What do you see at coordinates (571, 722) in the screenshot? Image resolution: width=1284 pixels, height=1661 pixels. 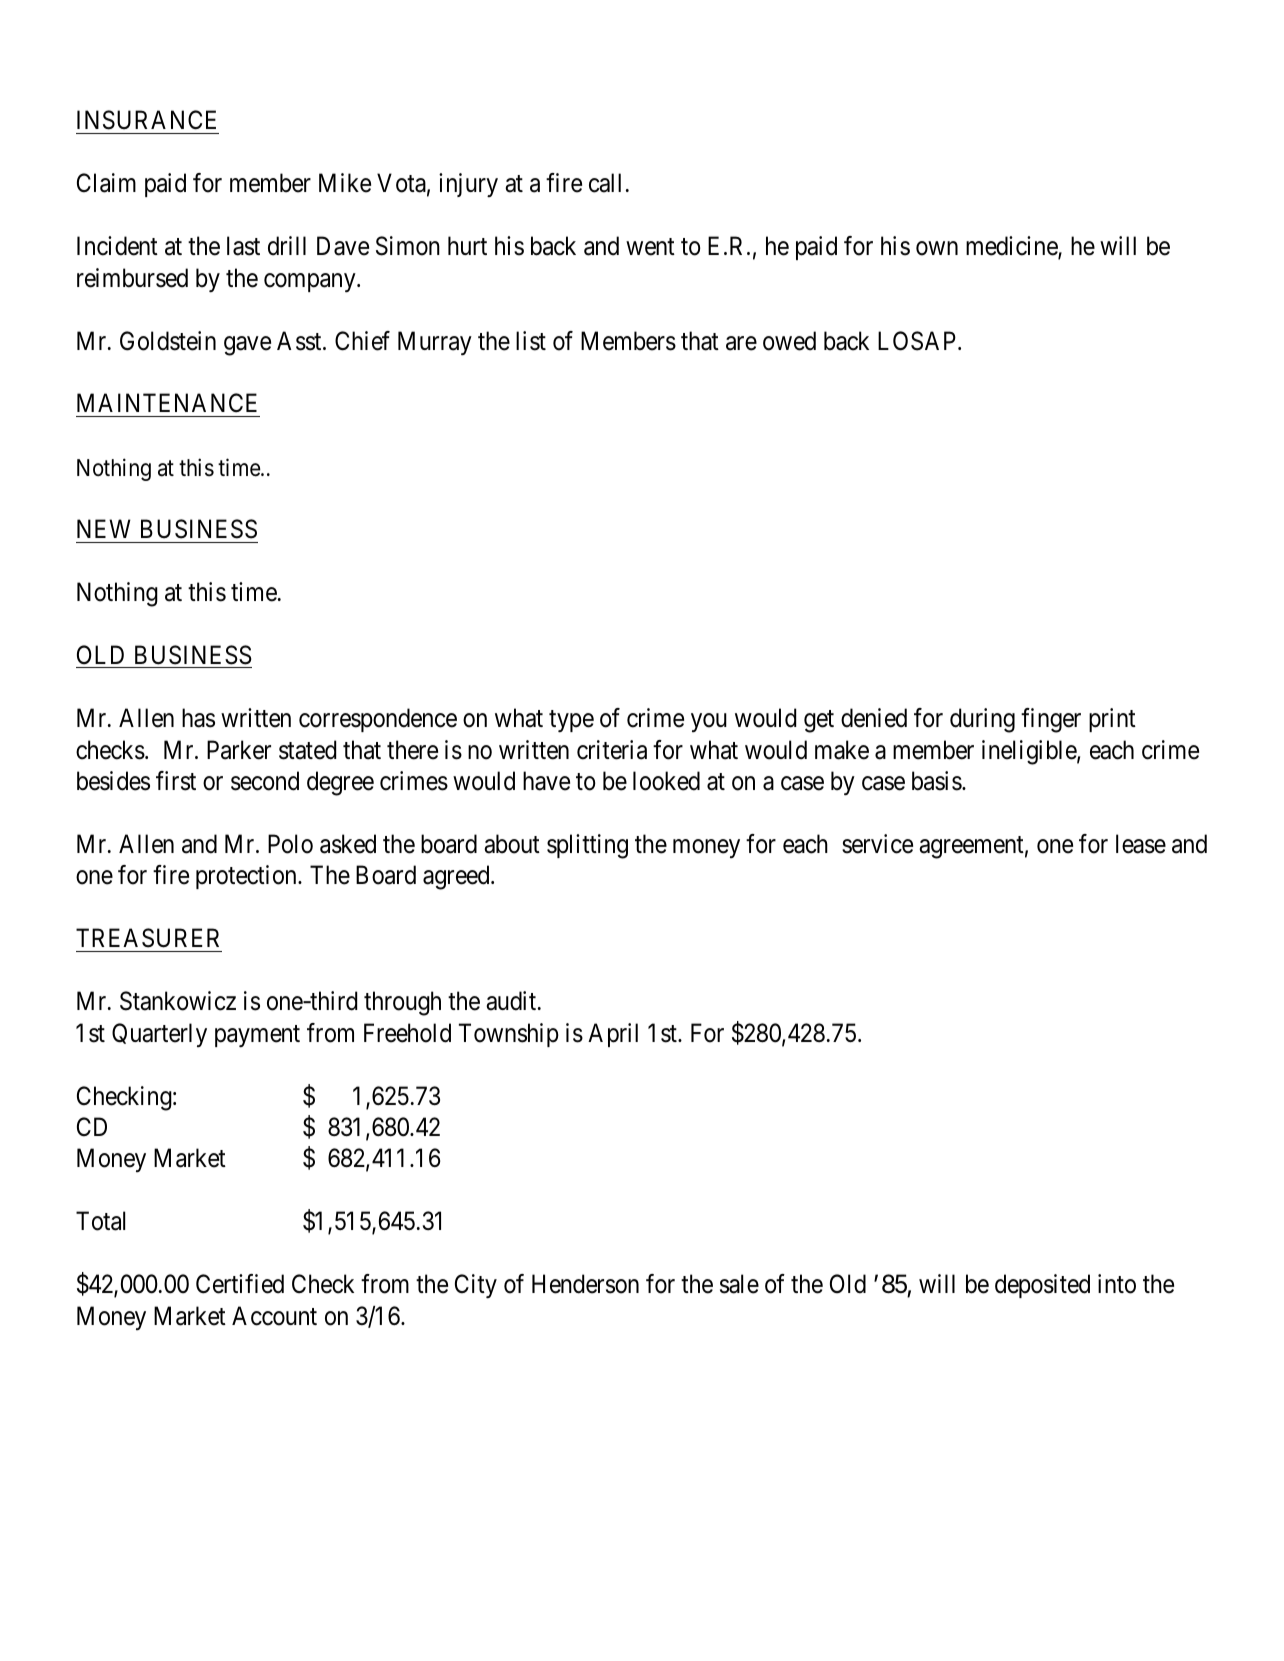 I see `type` at bounding box center [571, 722].
